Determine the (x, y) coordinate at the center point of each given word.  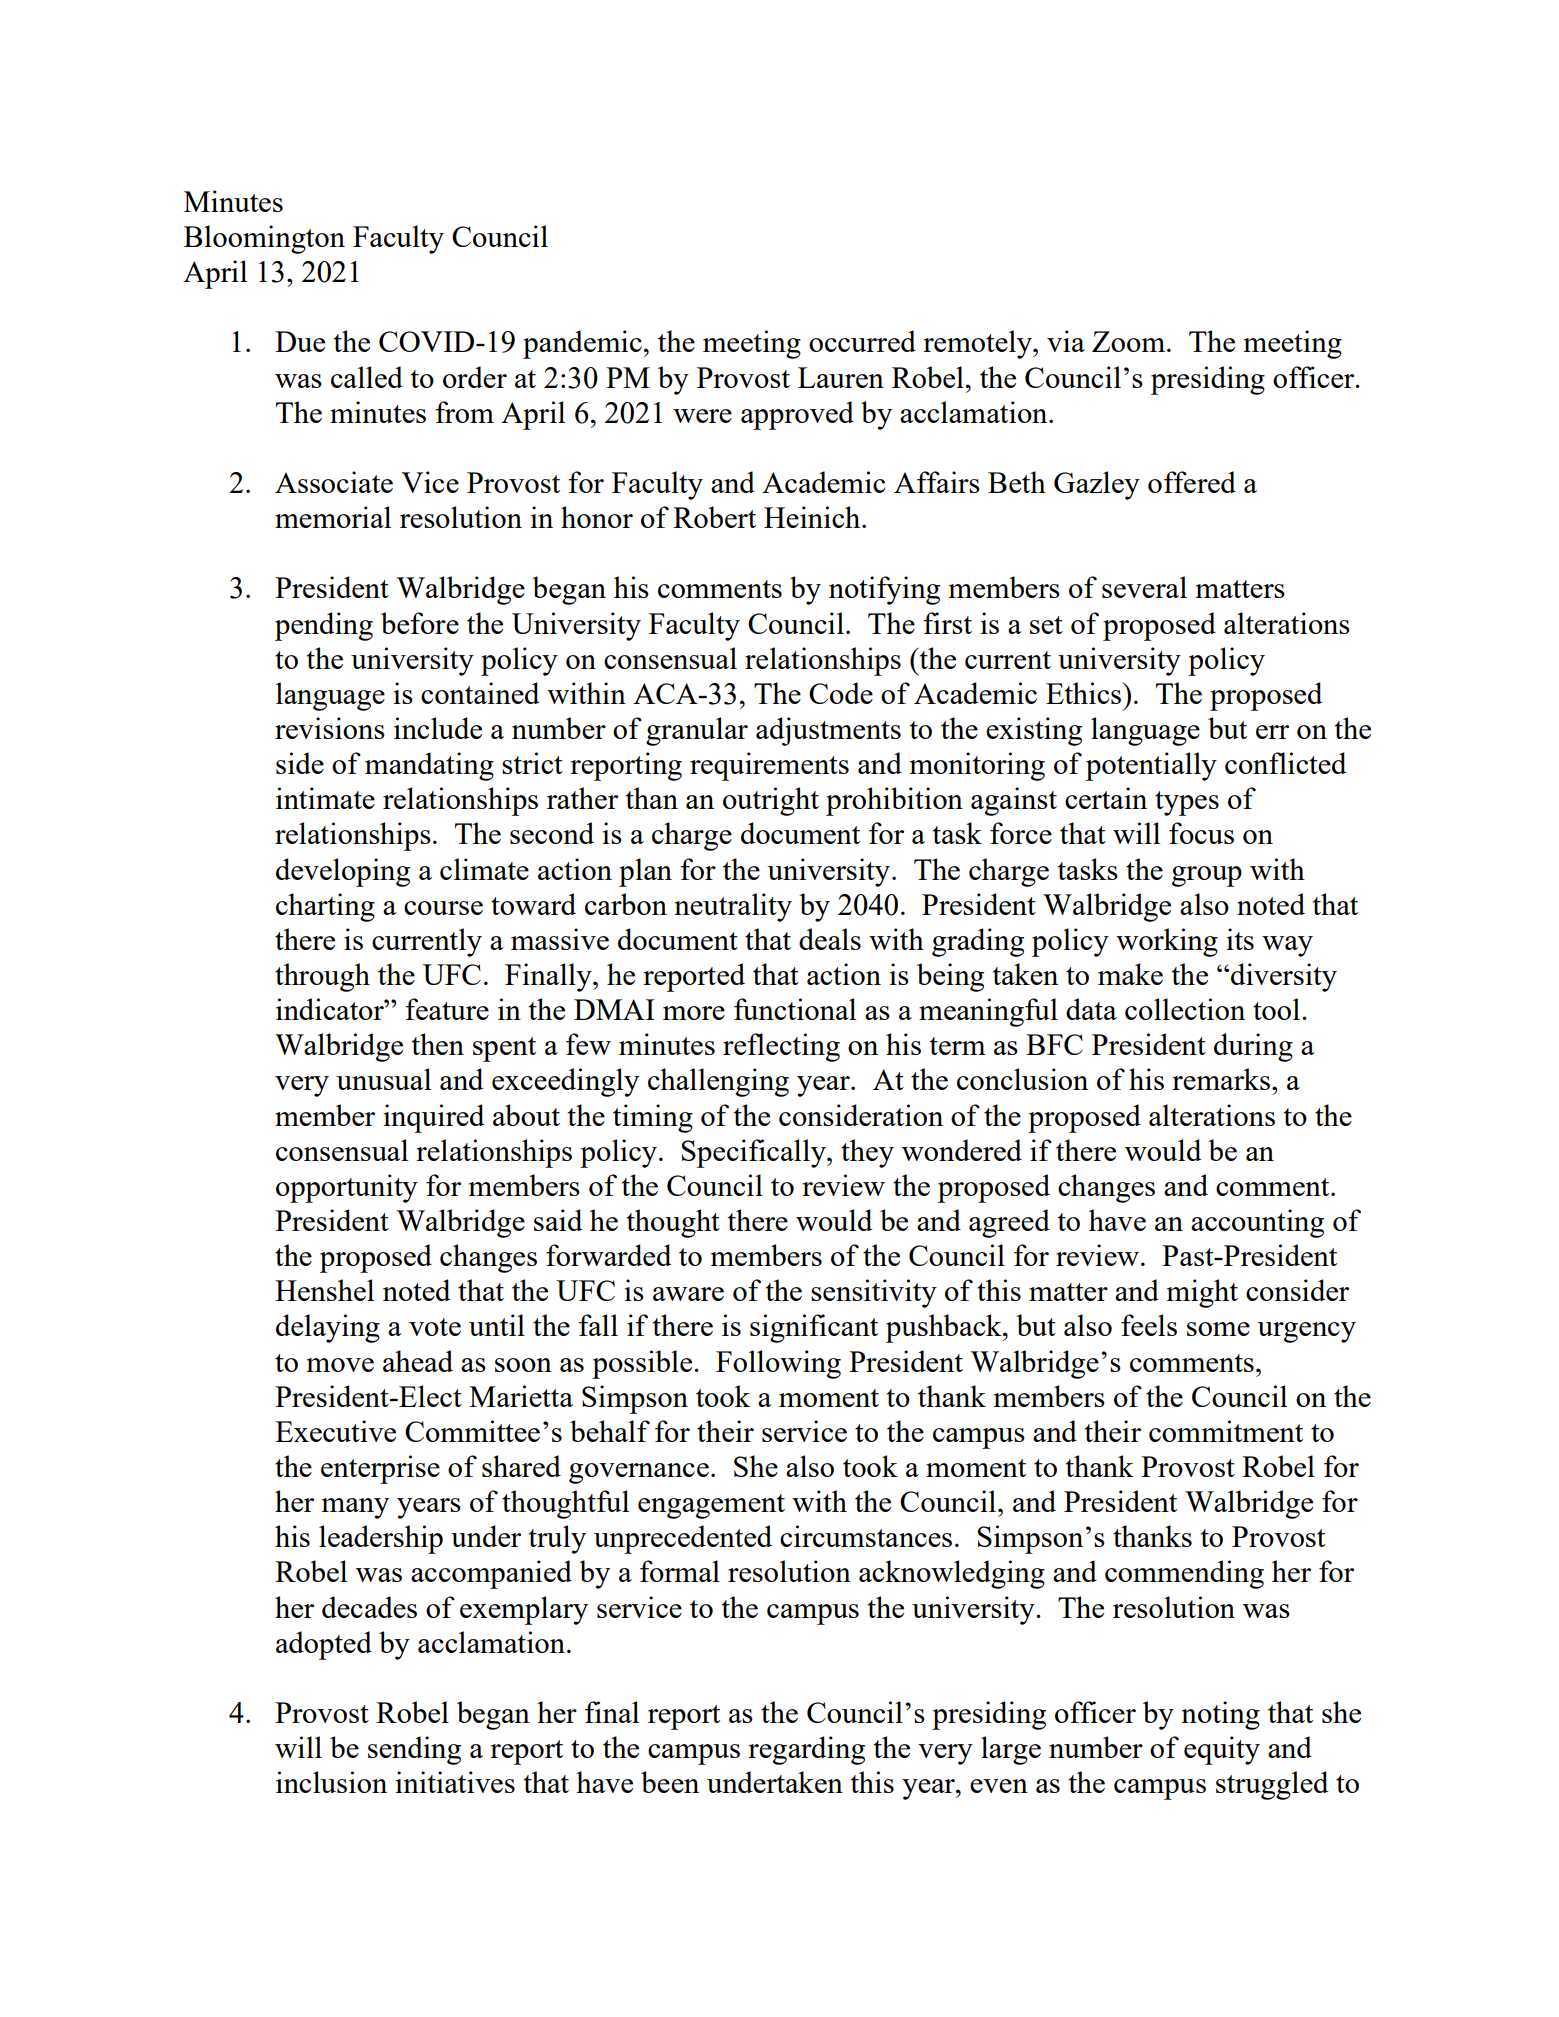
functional (795, 1009)
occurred (862, 341)
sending (414, 1750)
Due (300, 341)
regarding (806, 1750)
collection (1185, 1009)
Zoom (1130, 341)
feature (447, 1009)
